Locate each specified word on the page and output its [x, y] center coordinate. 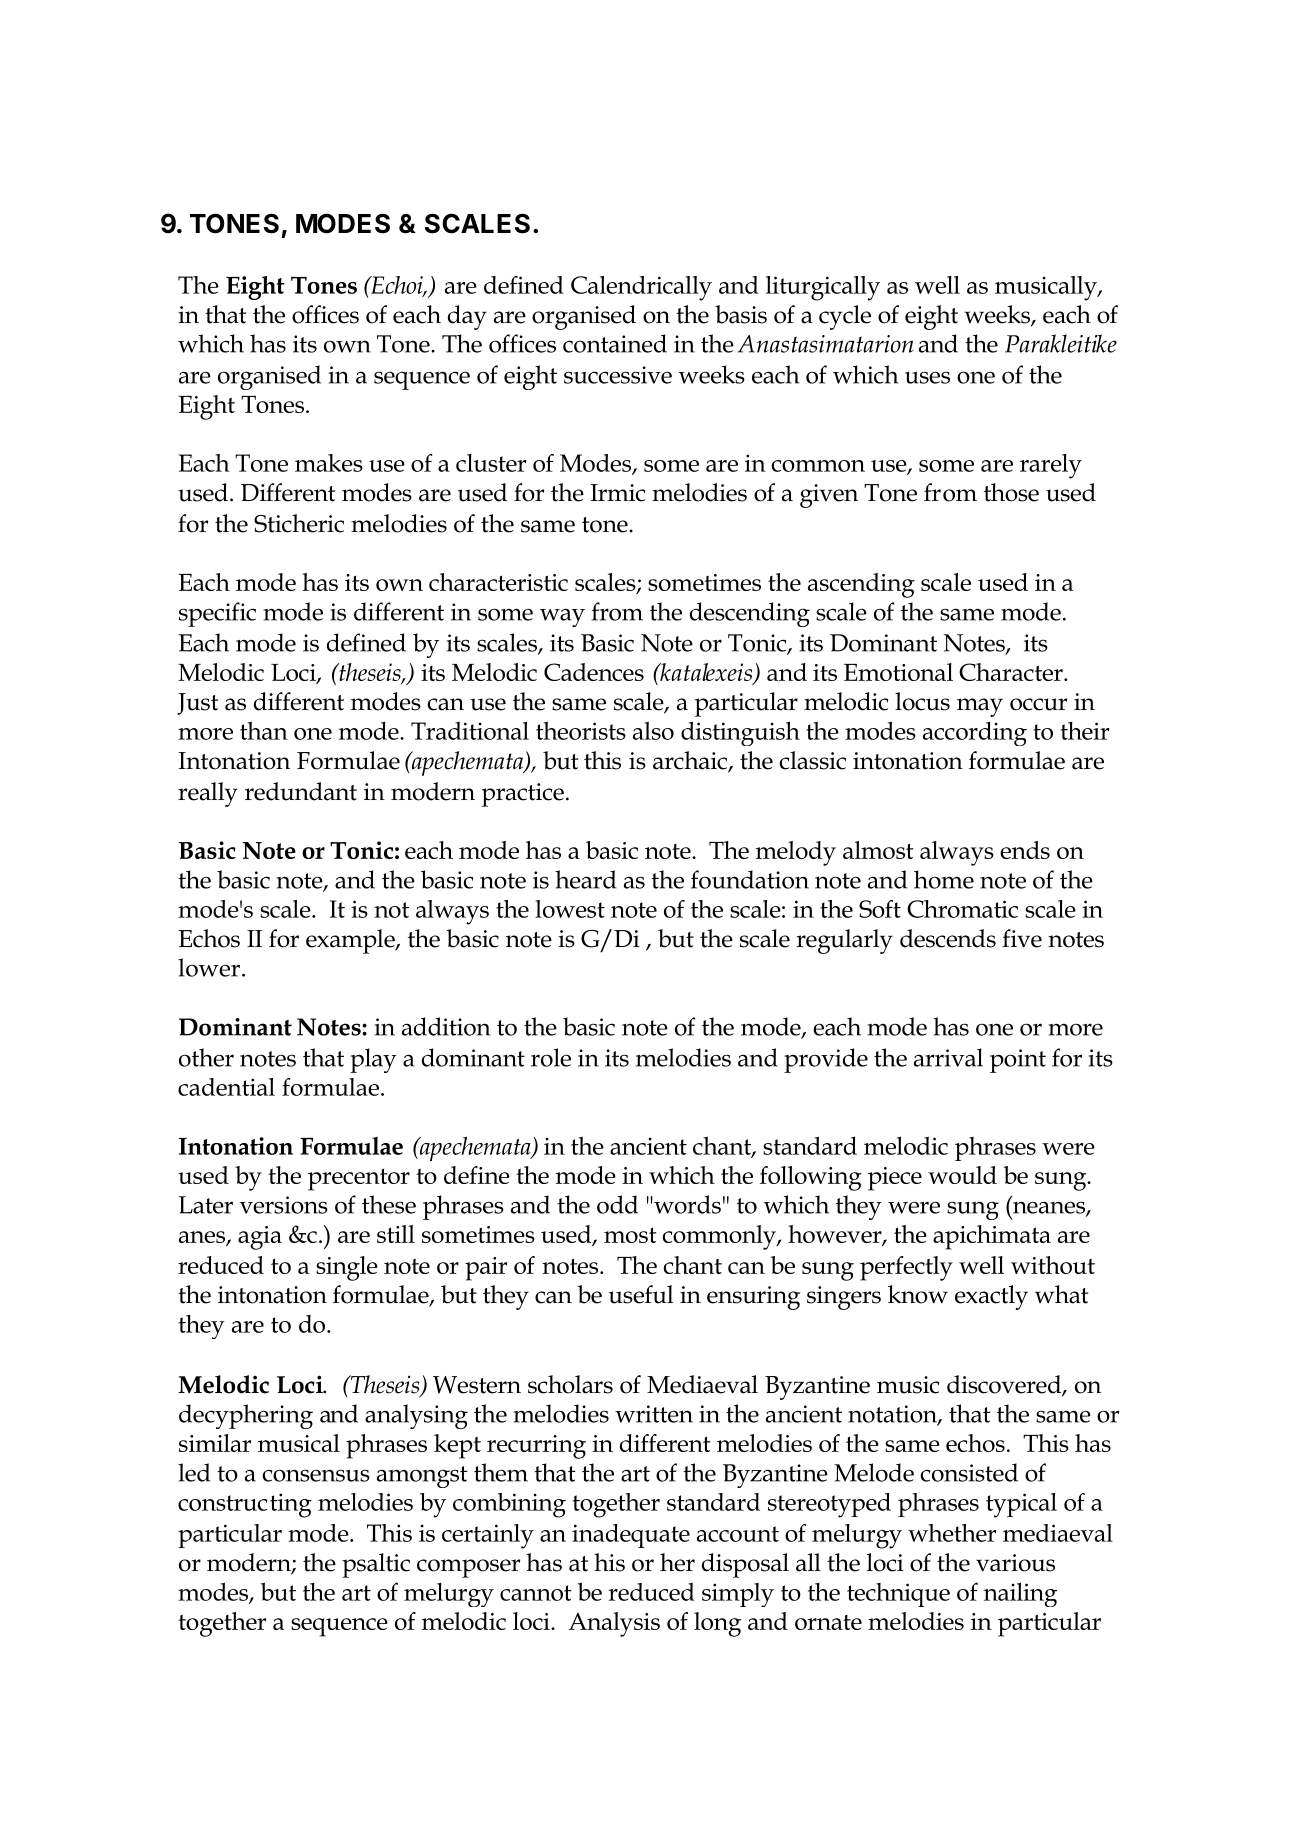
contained [615, 343]
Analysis [614, 1624]
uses [927, 377]
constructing [245, 1505]
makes [329, 463]
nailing [1020, 1594]
